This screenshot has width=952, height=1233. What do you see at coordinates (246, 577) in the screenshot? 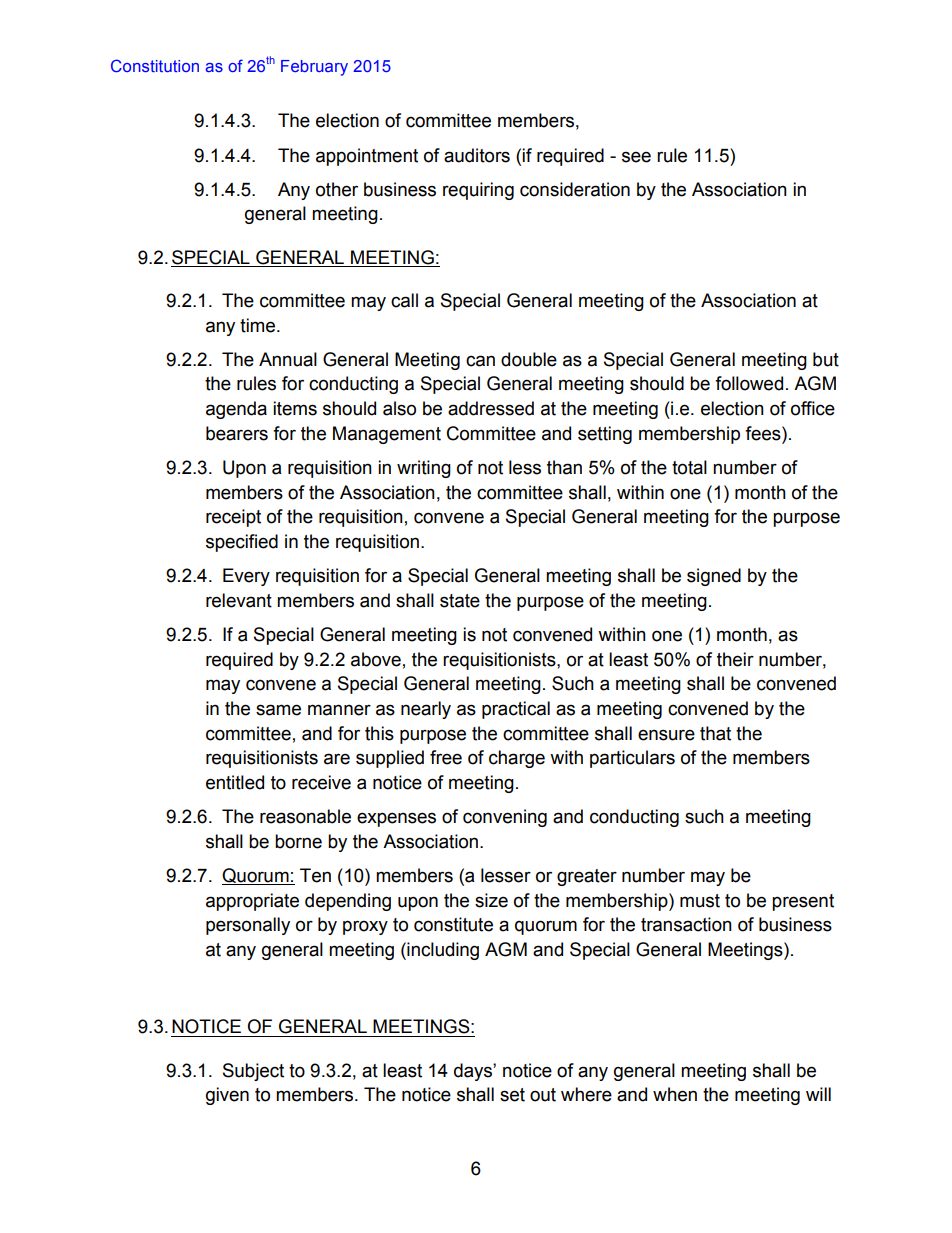
I see `Every` at bounding box center [246, 577].
